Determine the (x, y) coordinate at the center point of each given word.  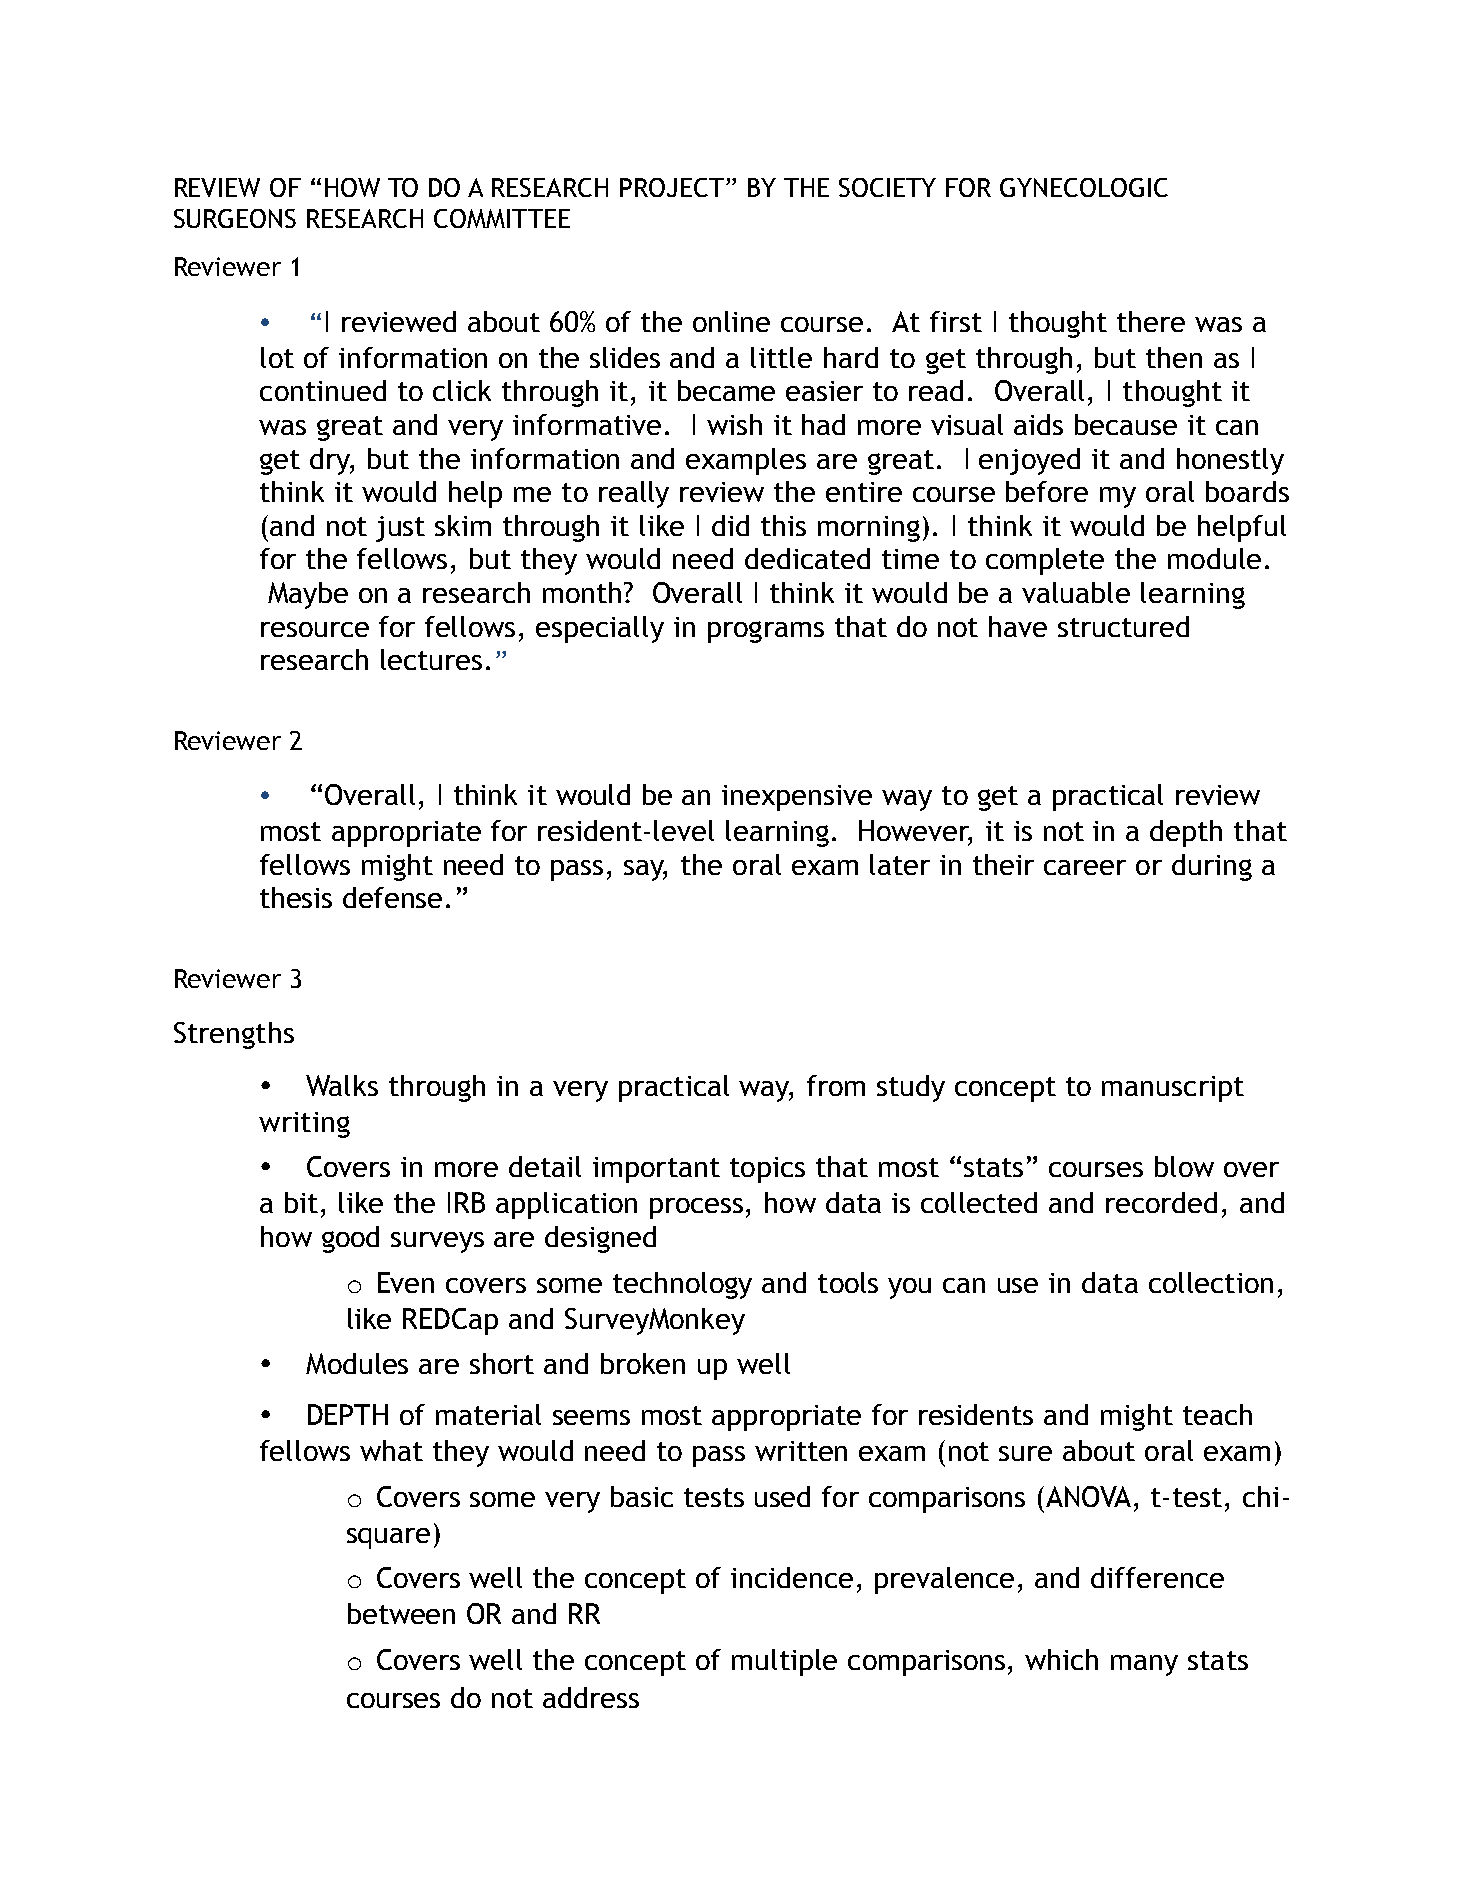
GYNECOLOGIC (1084, 187)
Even (406, 1282)
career (1085, 867)
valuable (1076, 592)
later (900, 864)
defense (392, 897)
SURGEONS (235, 218)
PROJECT (673, 187)
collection (1211, 1282)
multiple (784, 1662)
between (401, 1613)
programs (766, 632)
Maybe (308, 595)
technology (682, 1285)
